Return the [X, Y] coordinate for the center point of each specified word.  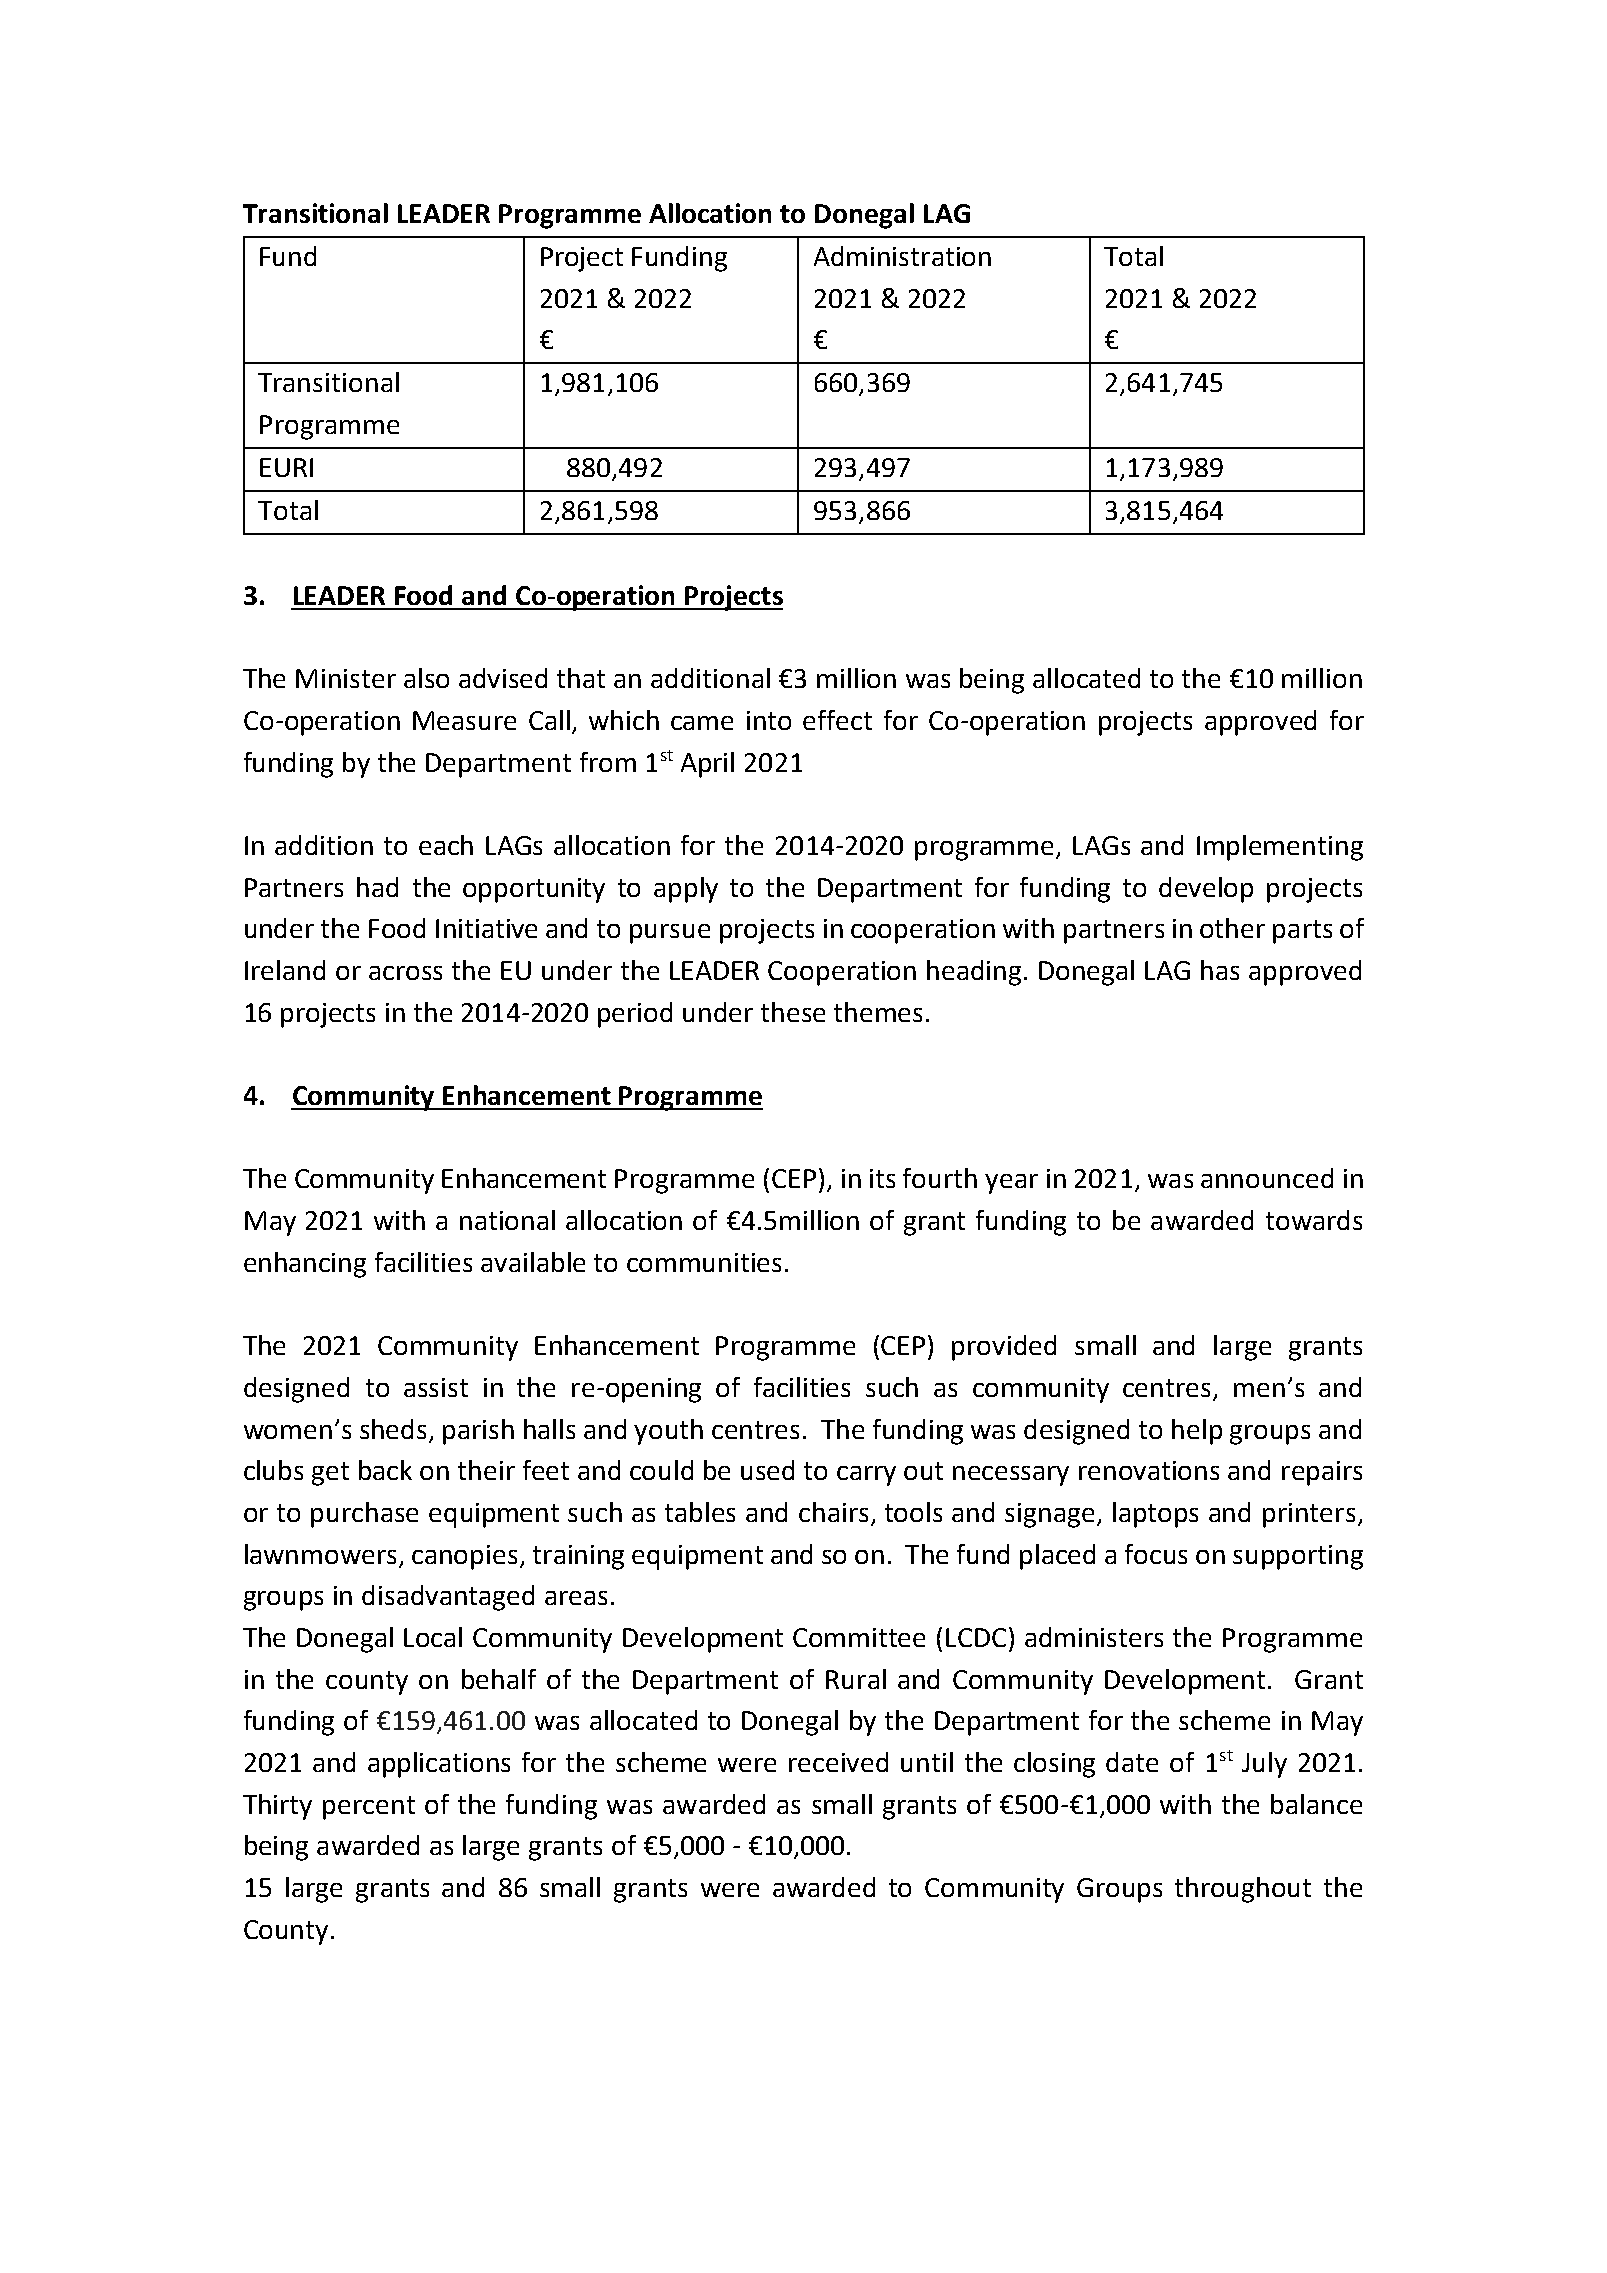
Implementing [1280, 848]
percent [369, 1808]
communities [704, 1262]
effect [837, 720]
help [1197, 1432]
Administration [902, 256]
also [426, 678]
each [446, 845]
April [707, 765]
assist [436, 1387]
